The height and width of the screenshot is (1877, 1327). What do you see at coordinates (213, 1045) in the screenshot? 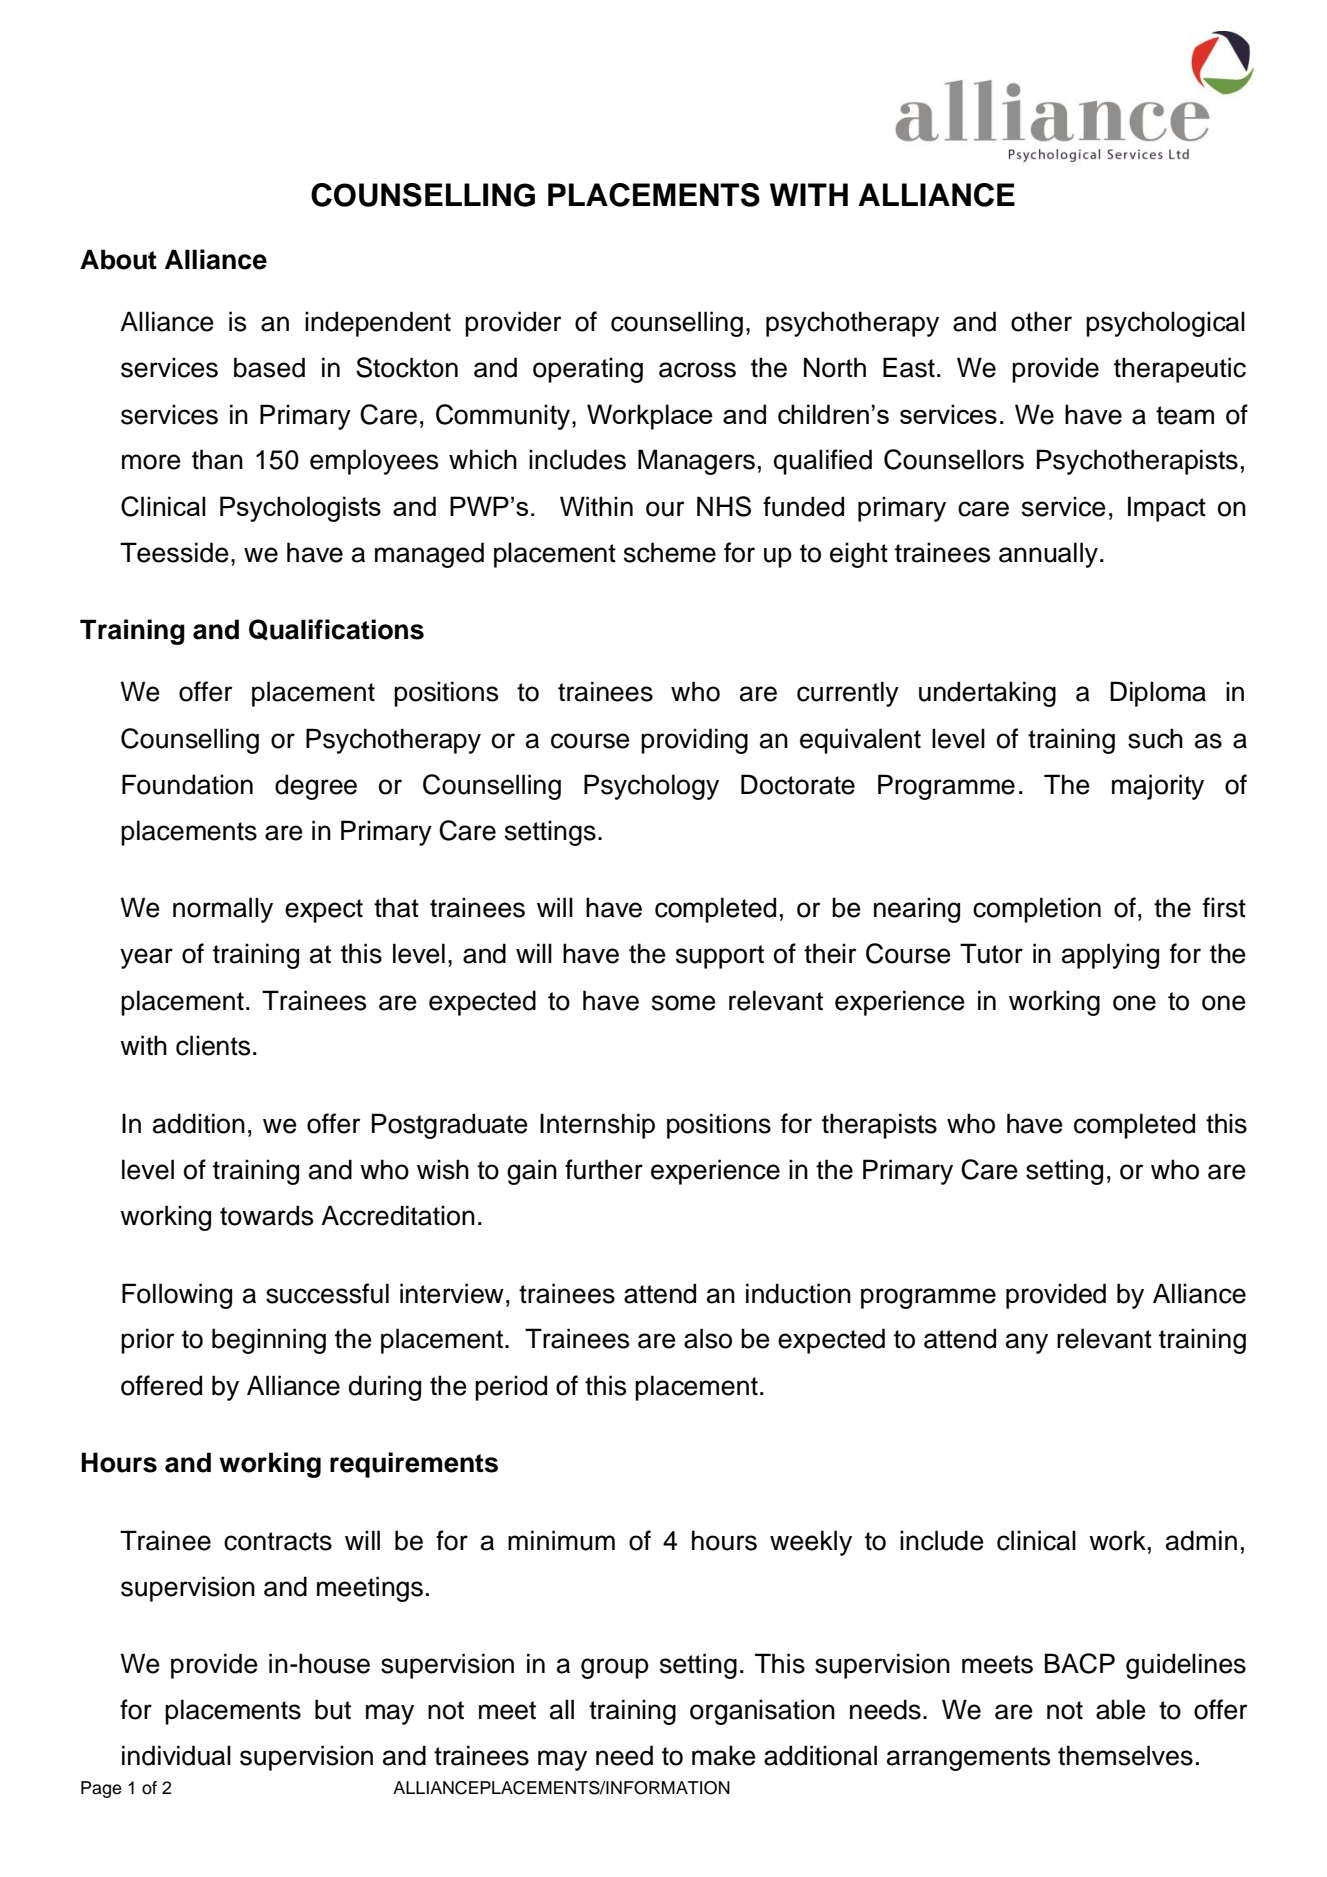
I see `clients` at bounding box center [213, 1045].
